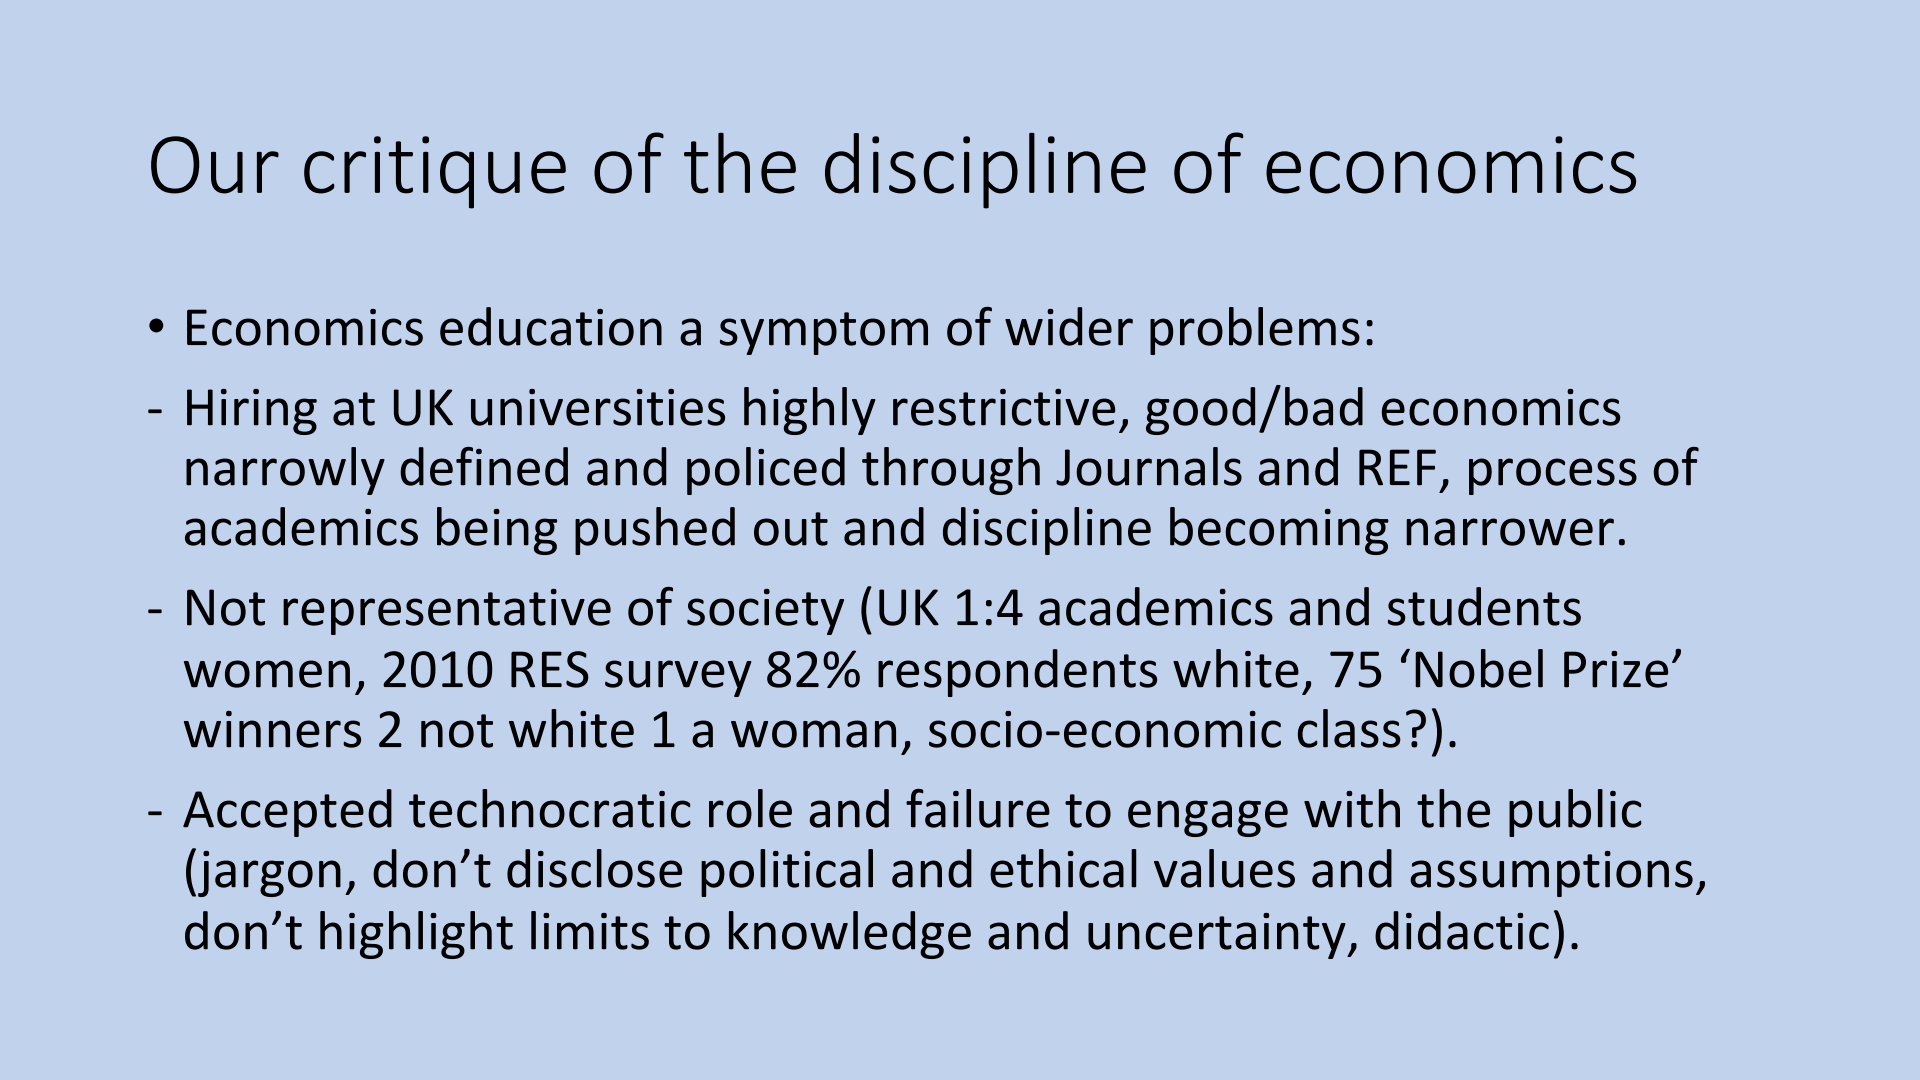 The width and height of the screenshot is (1920, 1080). What do you see at coordinates (850, 935) in the screenshot?
I see `knowledge` at bounding box center [850, 935].
